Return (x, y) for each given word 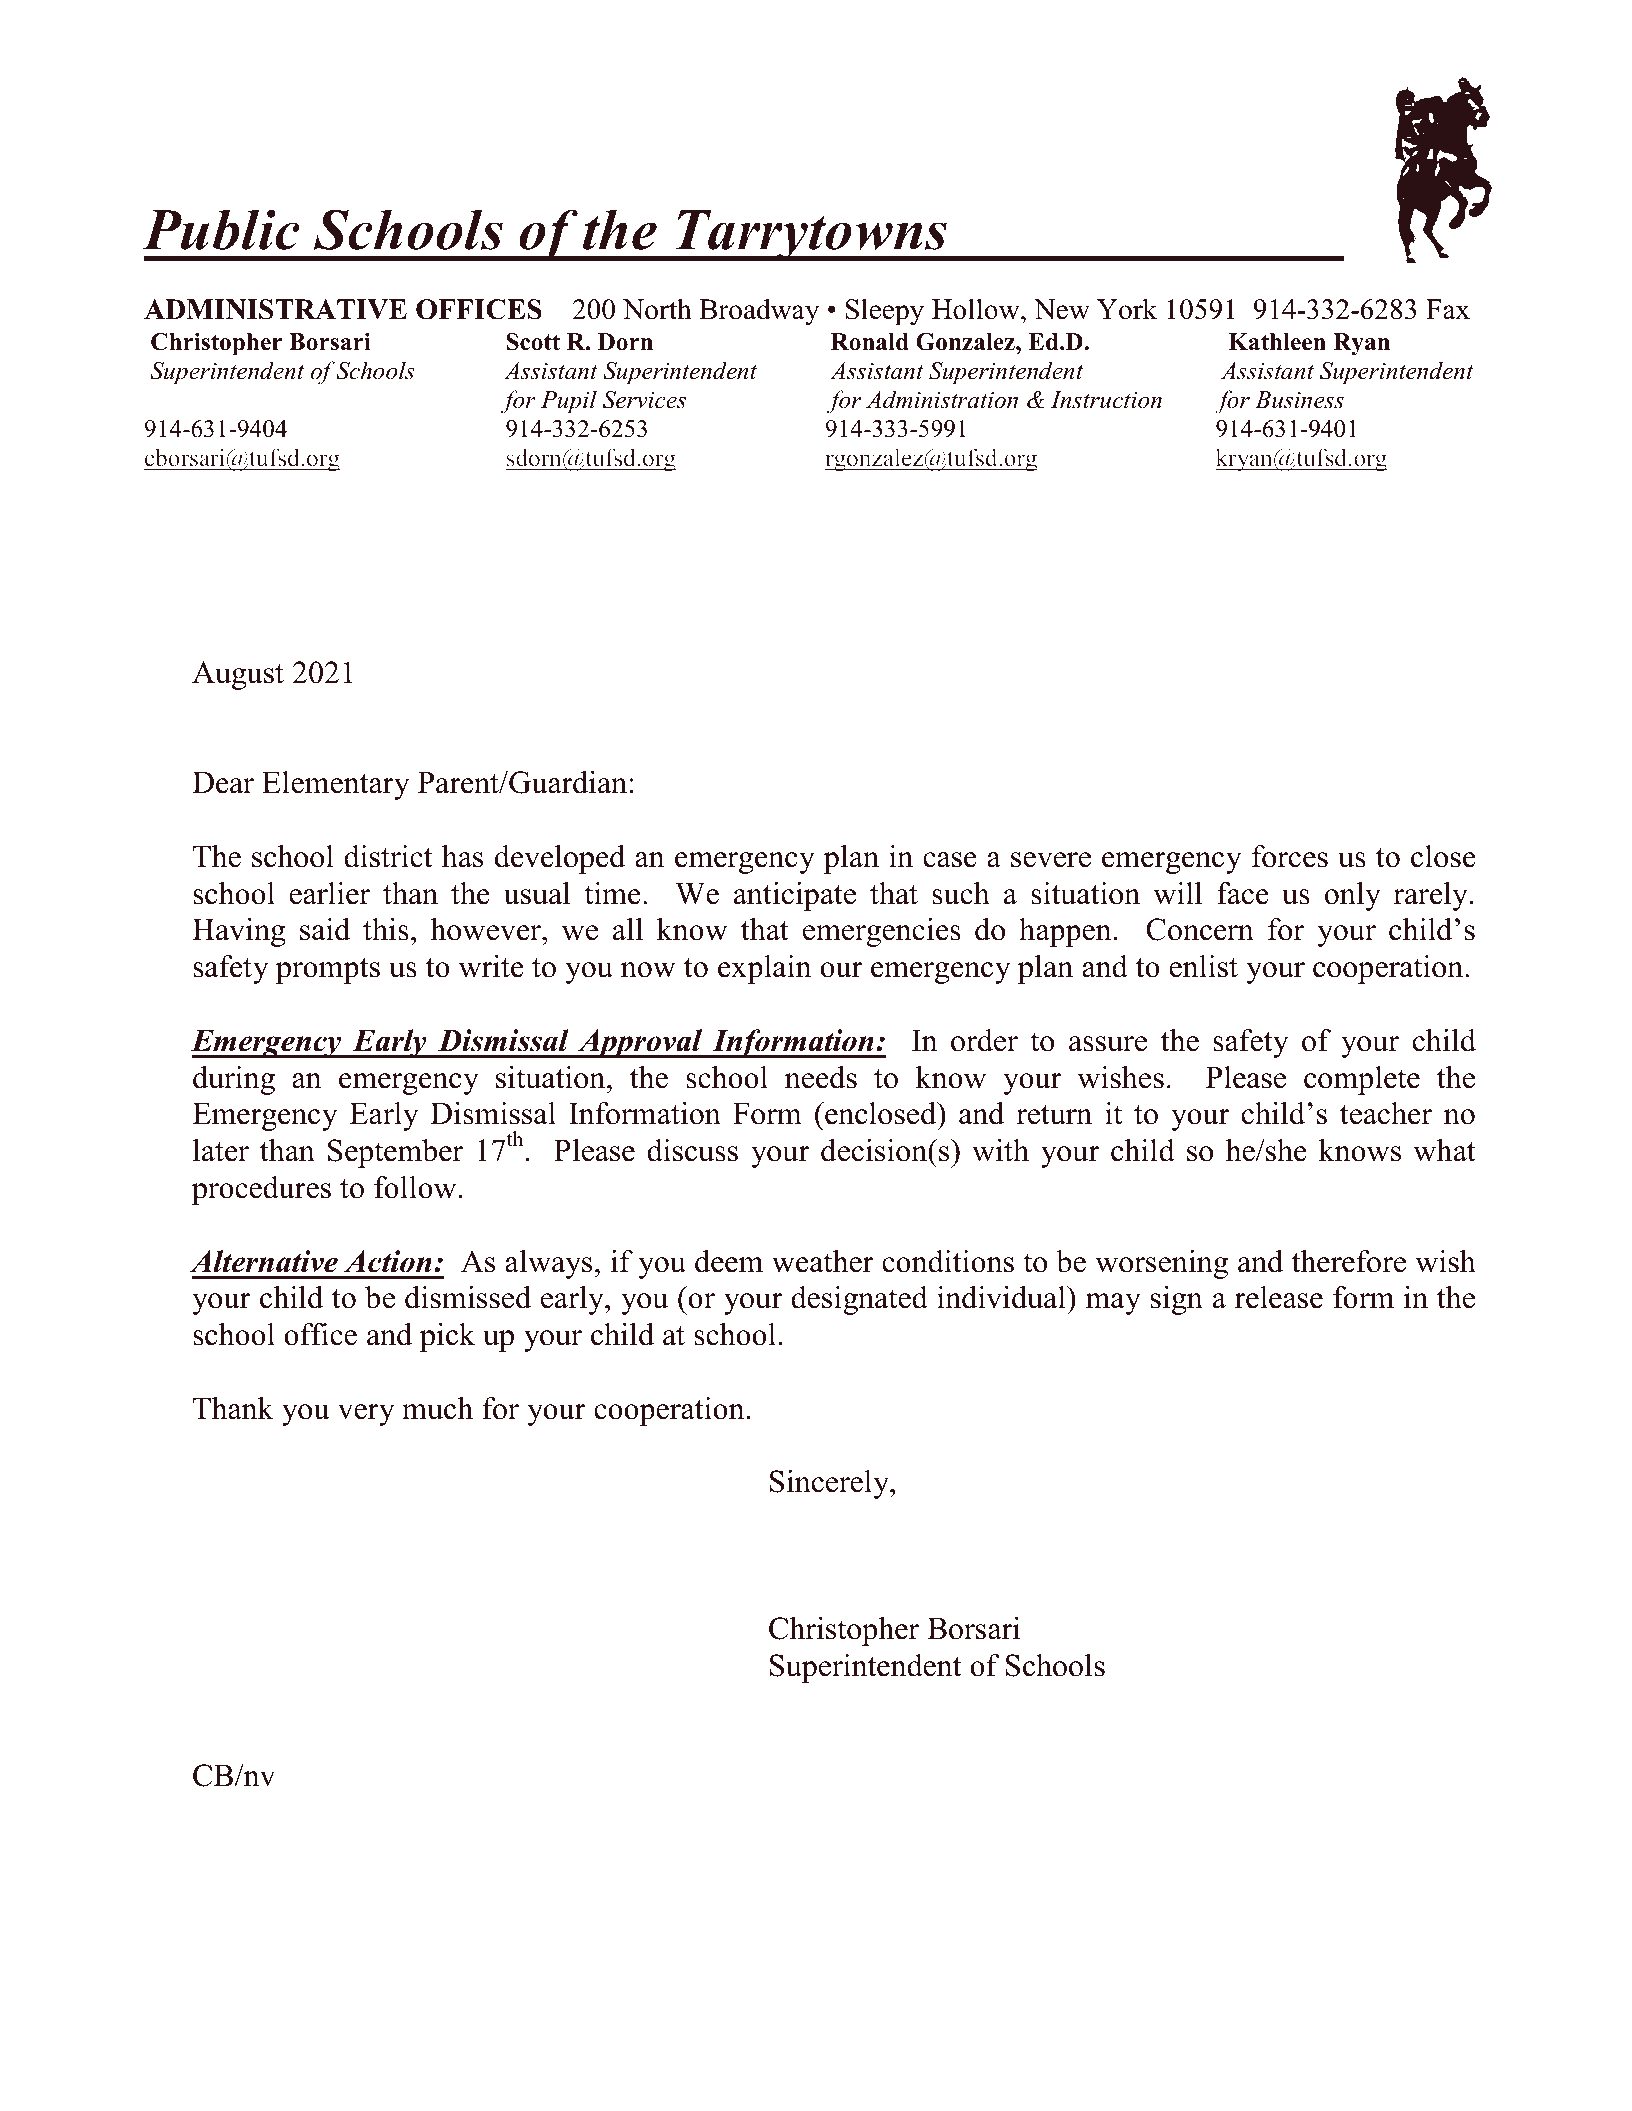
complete (1362, 1080)
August (238, 675)
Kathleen (1277, 342)
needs (821, 1077)
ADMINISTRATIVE (275, 309)
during (234, 1080)
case (950, 860)
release (1279, 1297)
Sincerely (831, 1484)
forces (1290, 856)
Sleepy (885, 312)
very (366, 1415)
